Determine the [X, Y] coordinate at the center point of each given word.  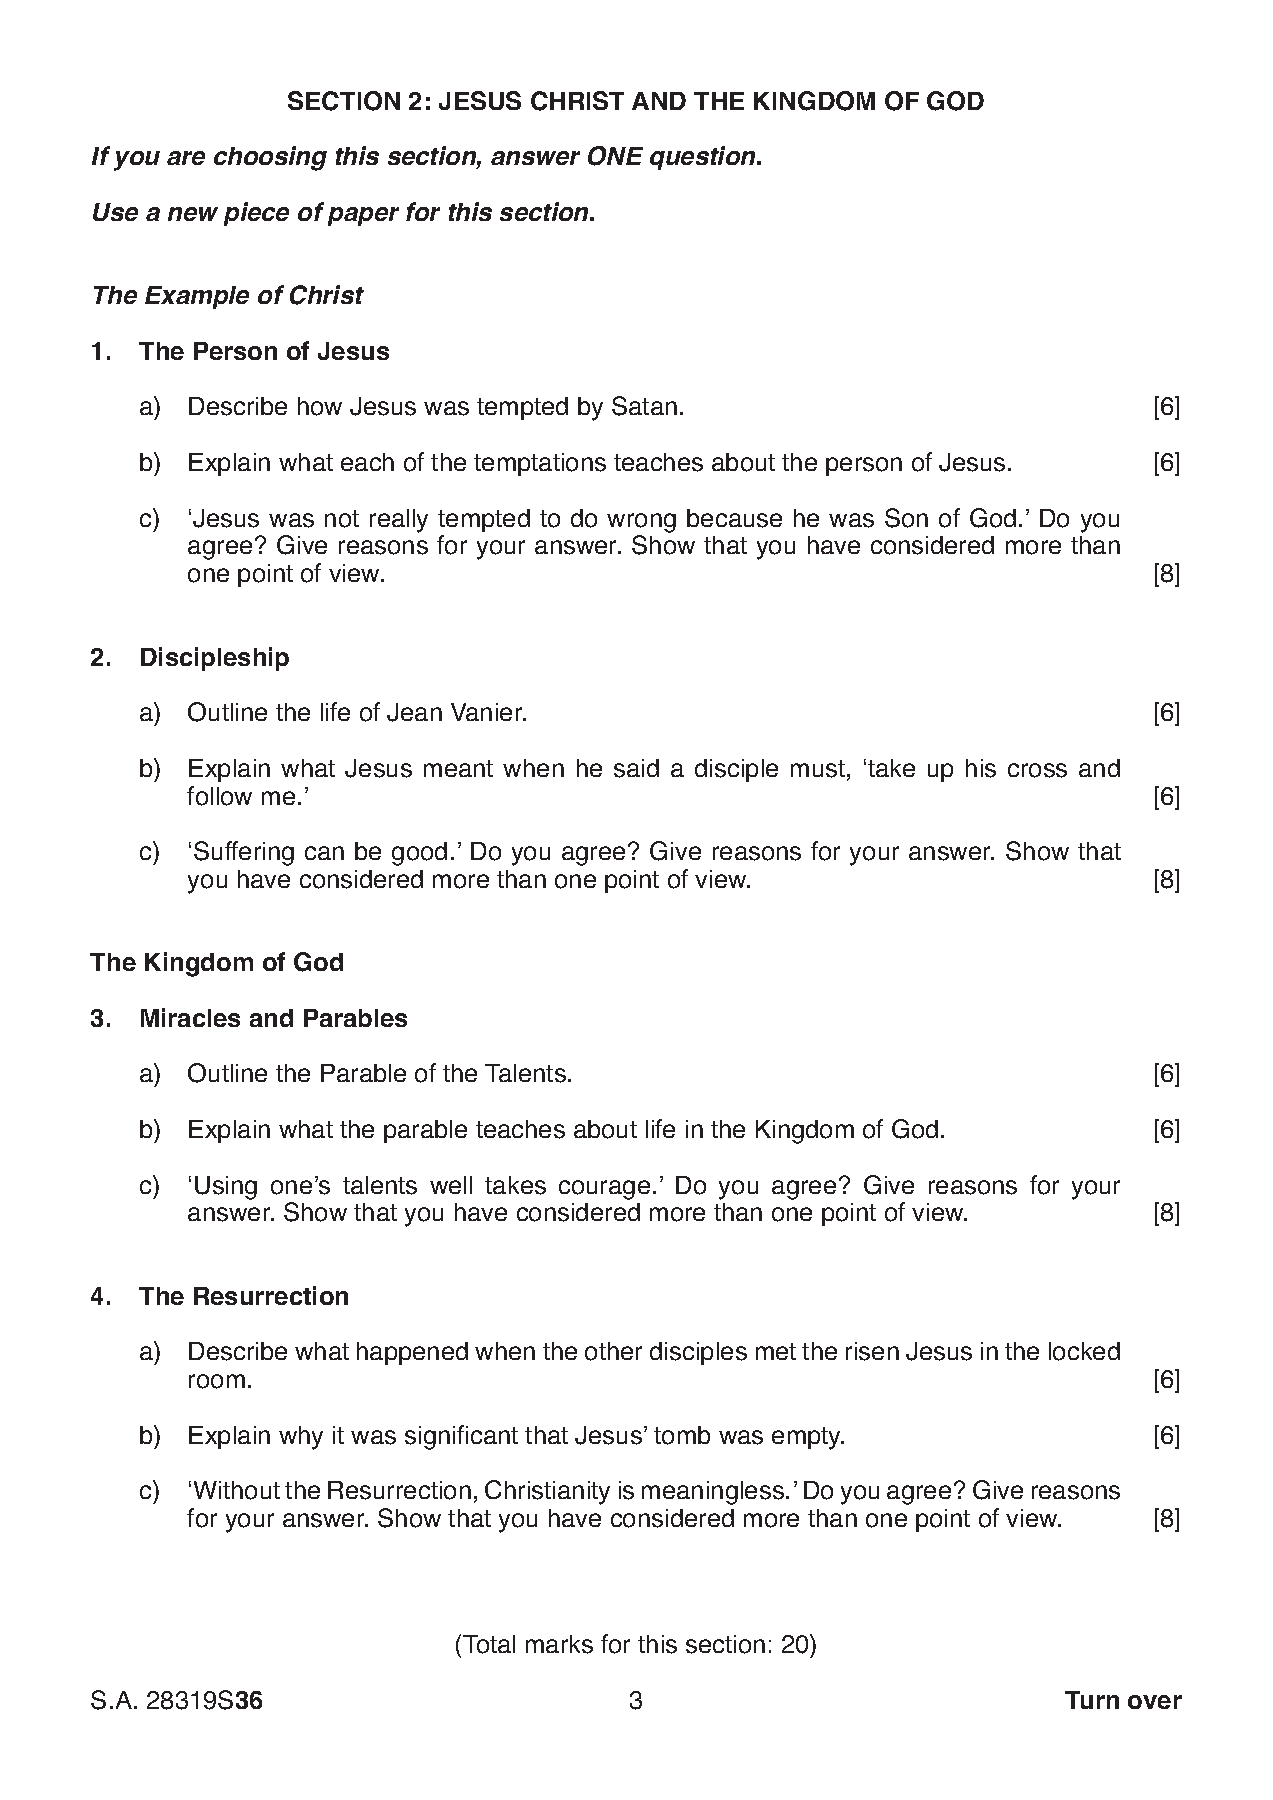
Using [226, 1188]
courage [604, 1190]
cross [1037, 770]
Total [489, 1644]
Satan [644, 406]
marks [559, 1644]
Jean [414, 712]
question [704, 158]
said [636, 768]
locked [1084, 1351]
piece [256, 214]
